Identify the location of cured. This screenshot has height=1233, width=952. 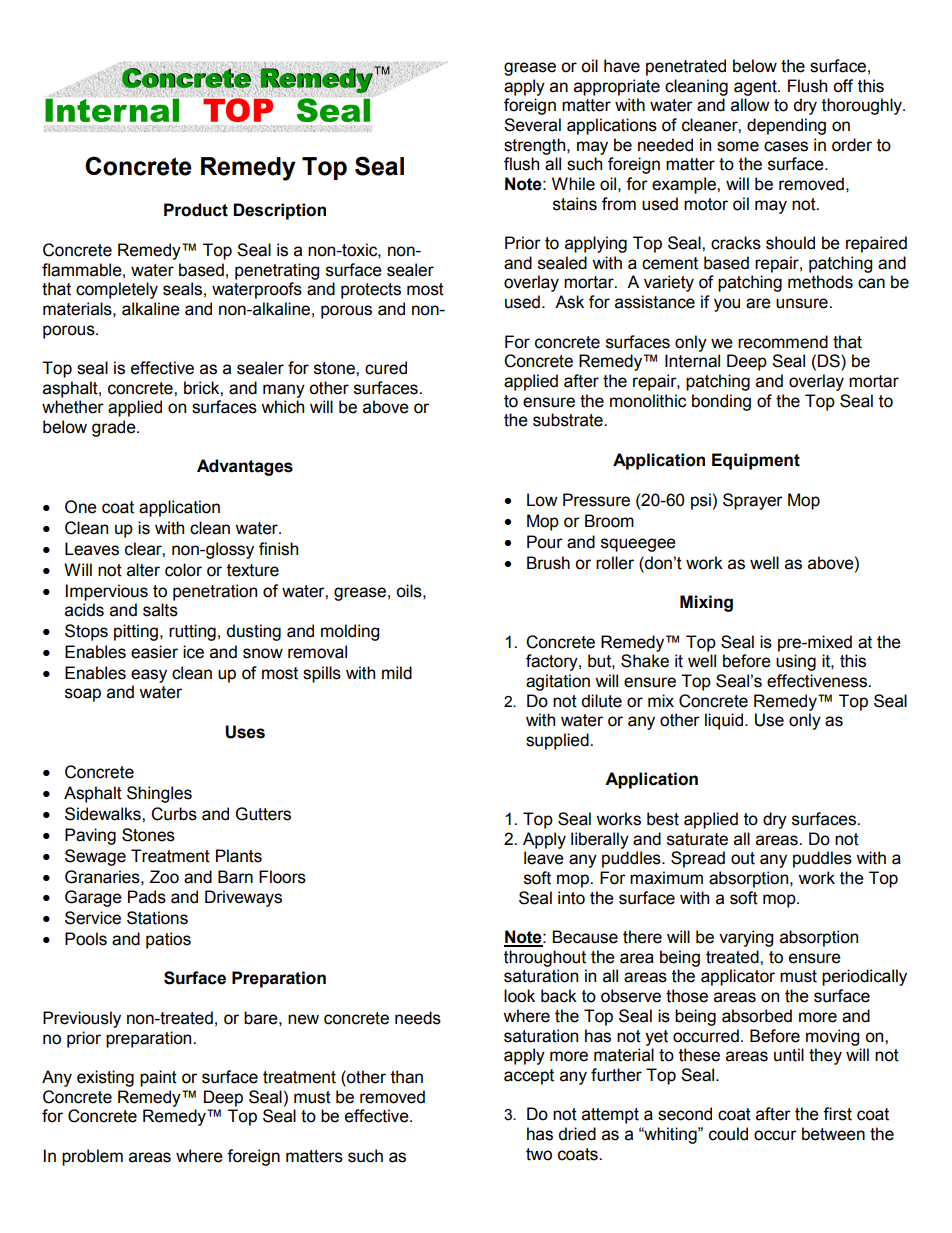
(386, 368).
